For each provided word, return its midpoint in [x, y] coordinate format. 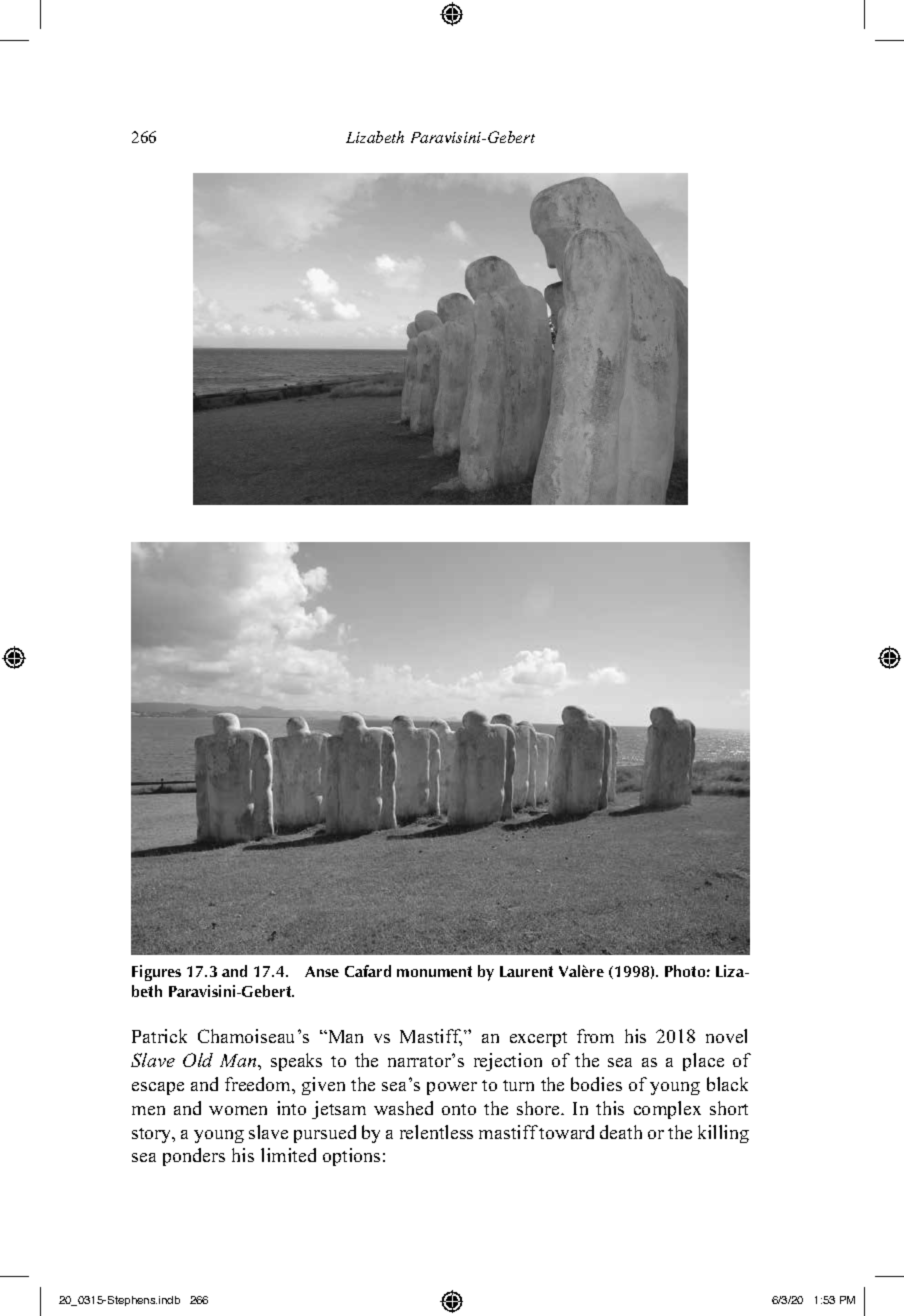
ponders [194, 1157]
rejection [508, 1062]
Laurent [526, 971]
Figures [156, 973]
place [703, 1062]
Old [198, 1060]
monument [434, 971]
